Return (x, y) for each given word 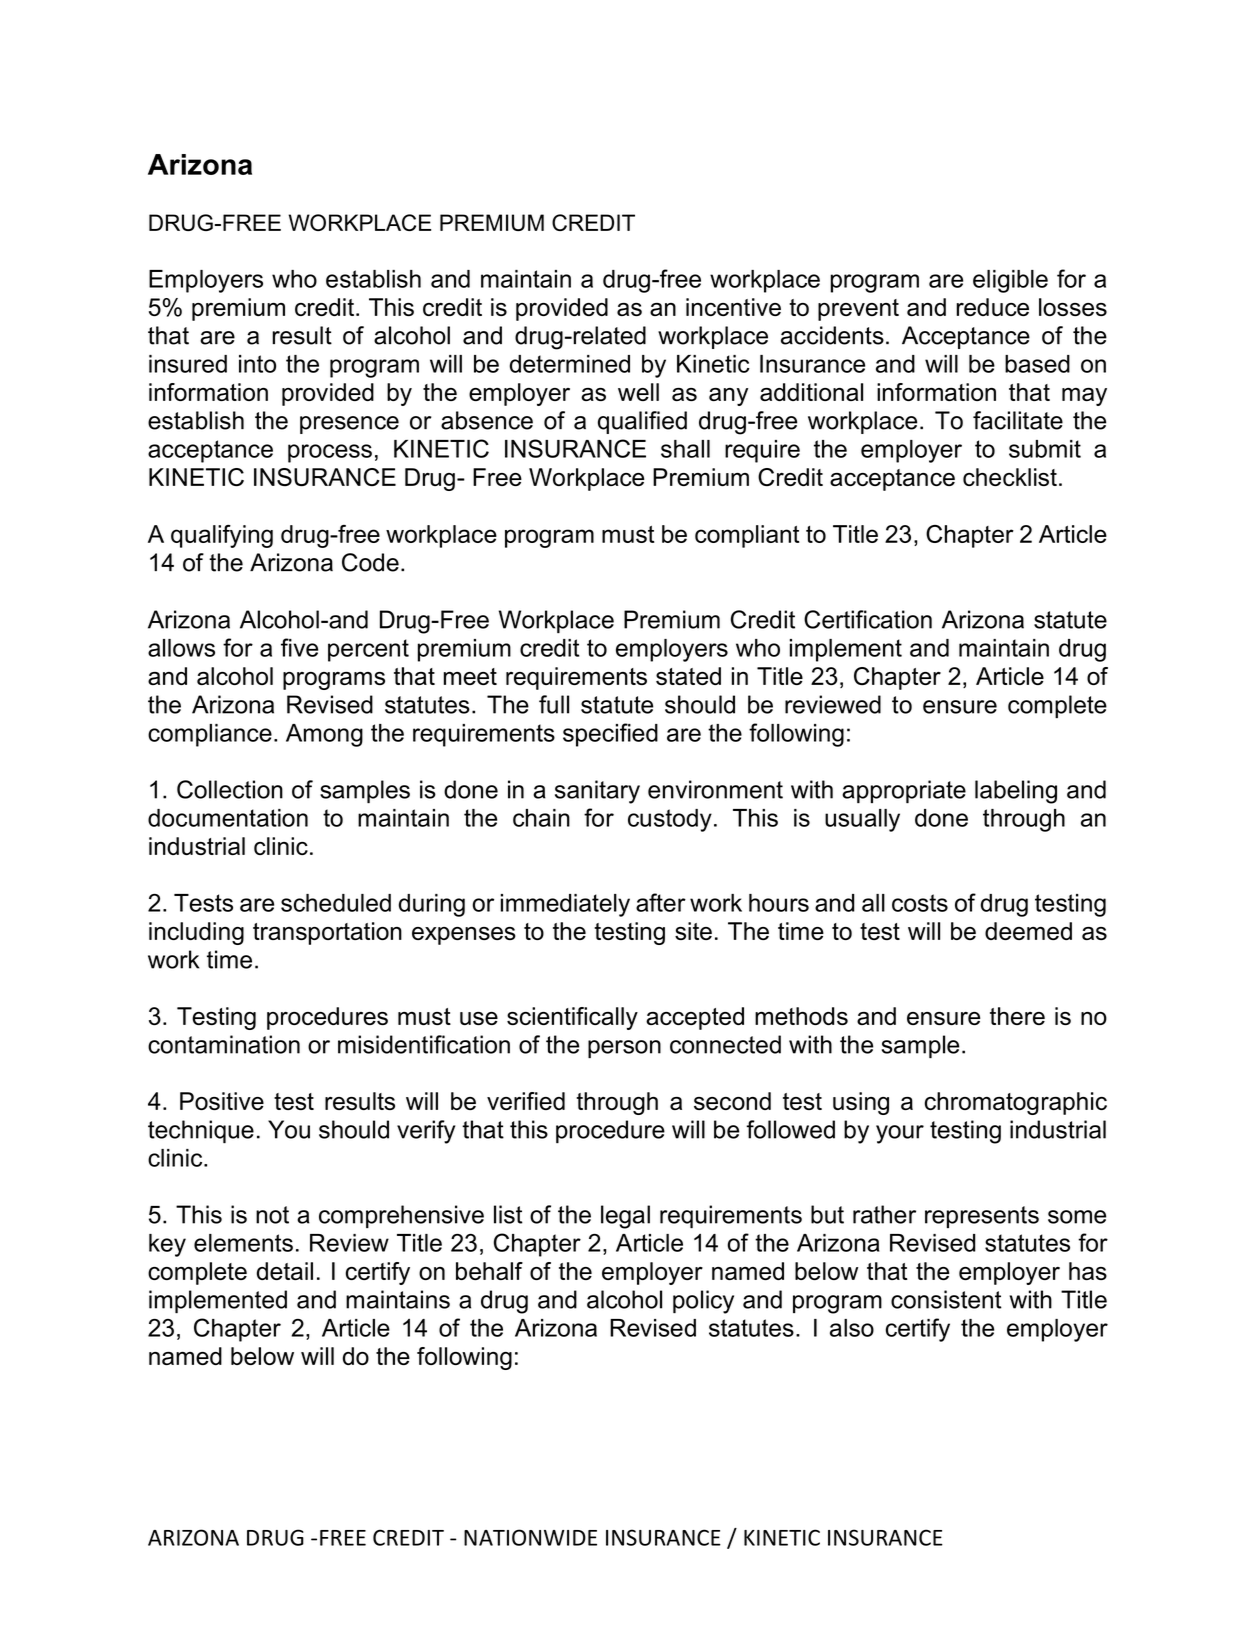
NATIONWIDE (530, 1537)
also (852, 1328)
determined (570, 364)
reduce (992, 307)
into (257, 364)
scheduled (336, 903)
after (661, 902)
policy (703, 1302)
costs (920, 903)
